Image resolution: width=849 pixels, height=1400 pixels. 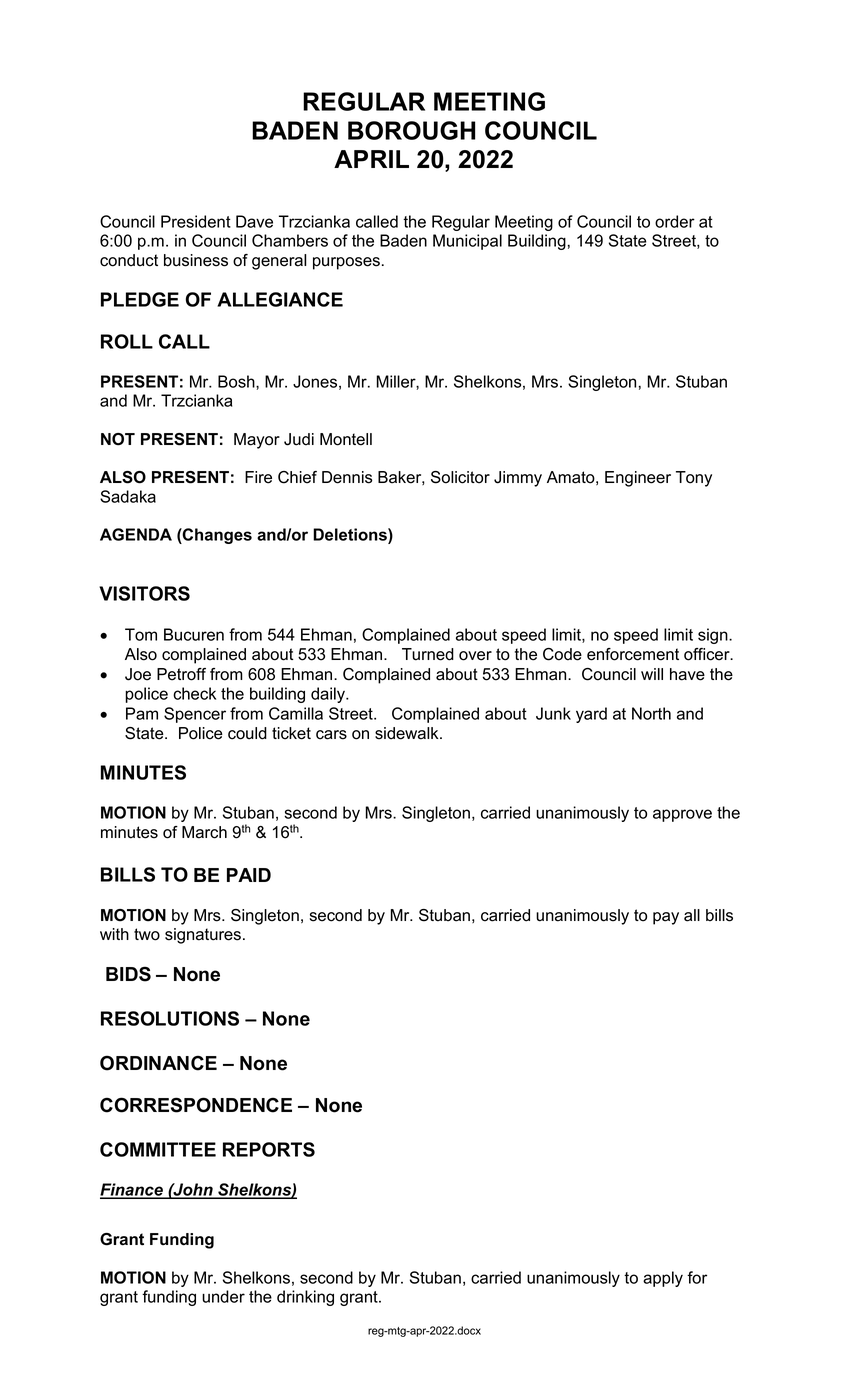 I want to click on Engineer, so click(x=638, y=479).
